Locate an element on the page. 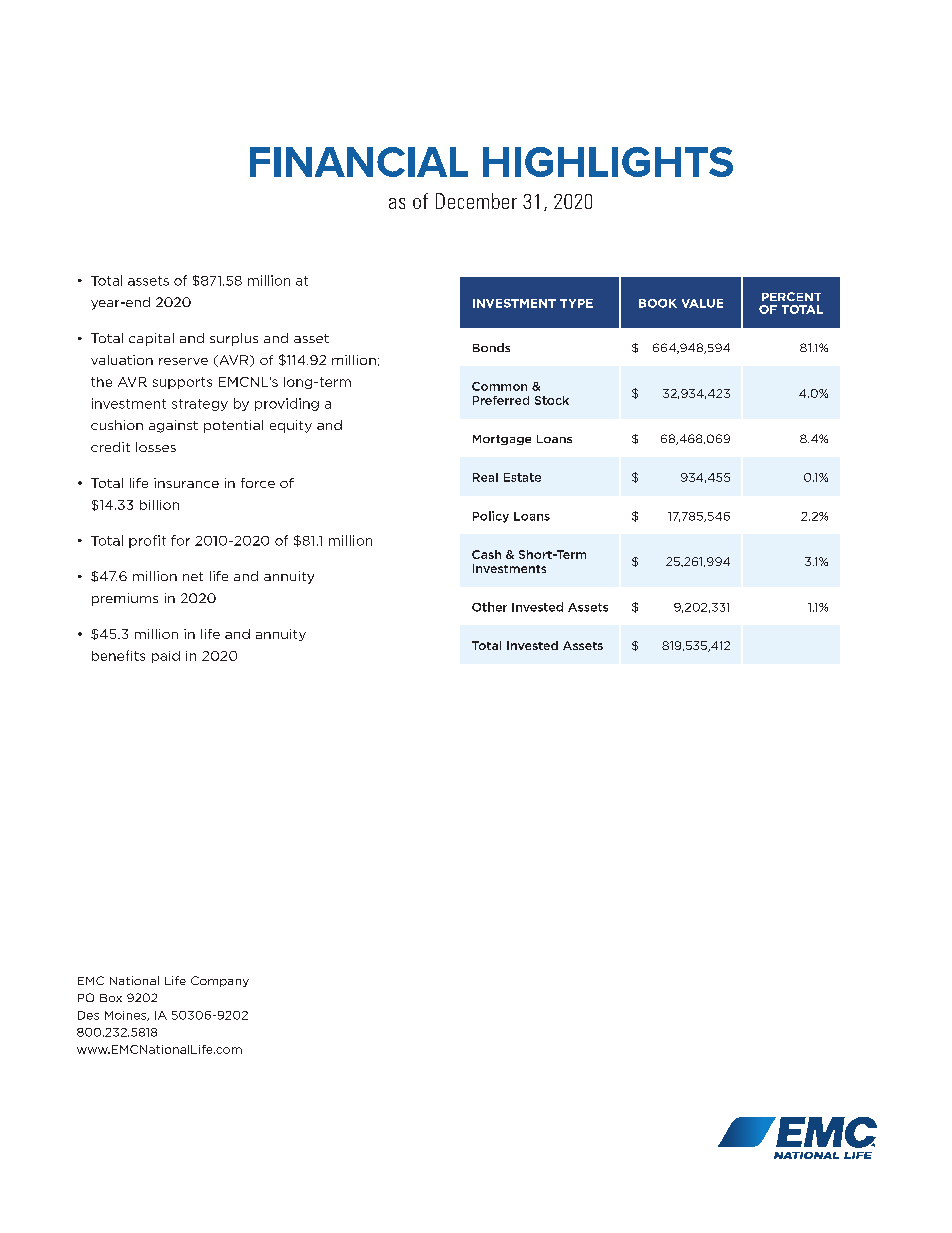 The image size is (952, 1233). Cash is located at coordinates (486, 554).
